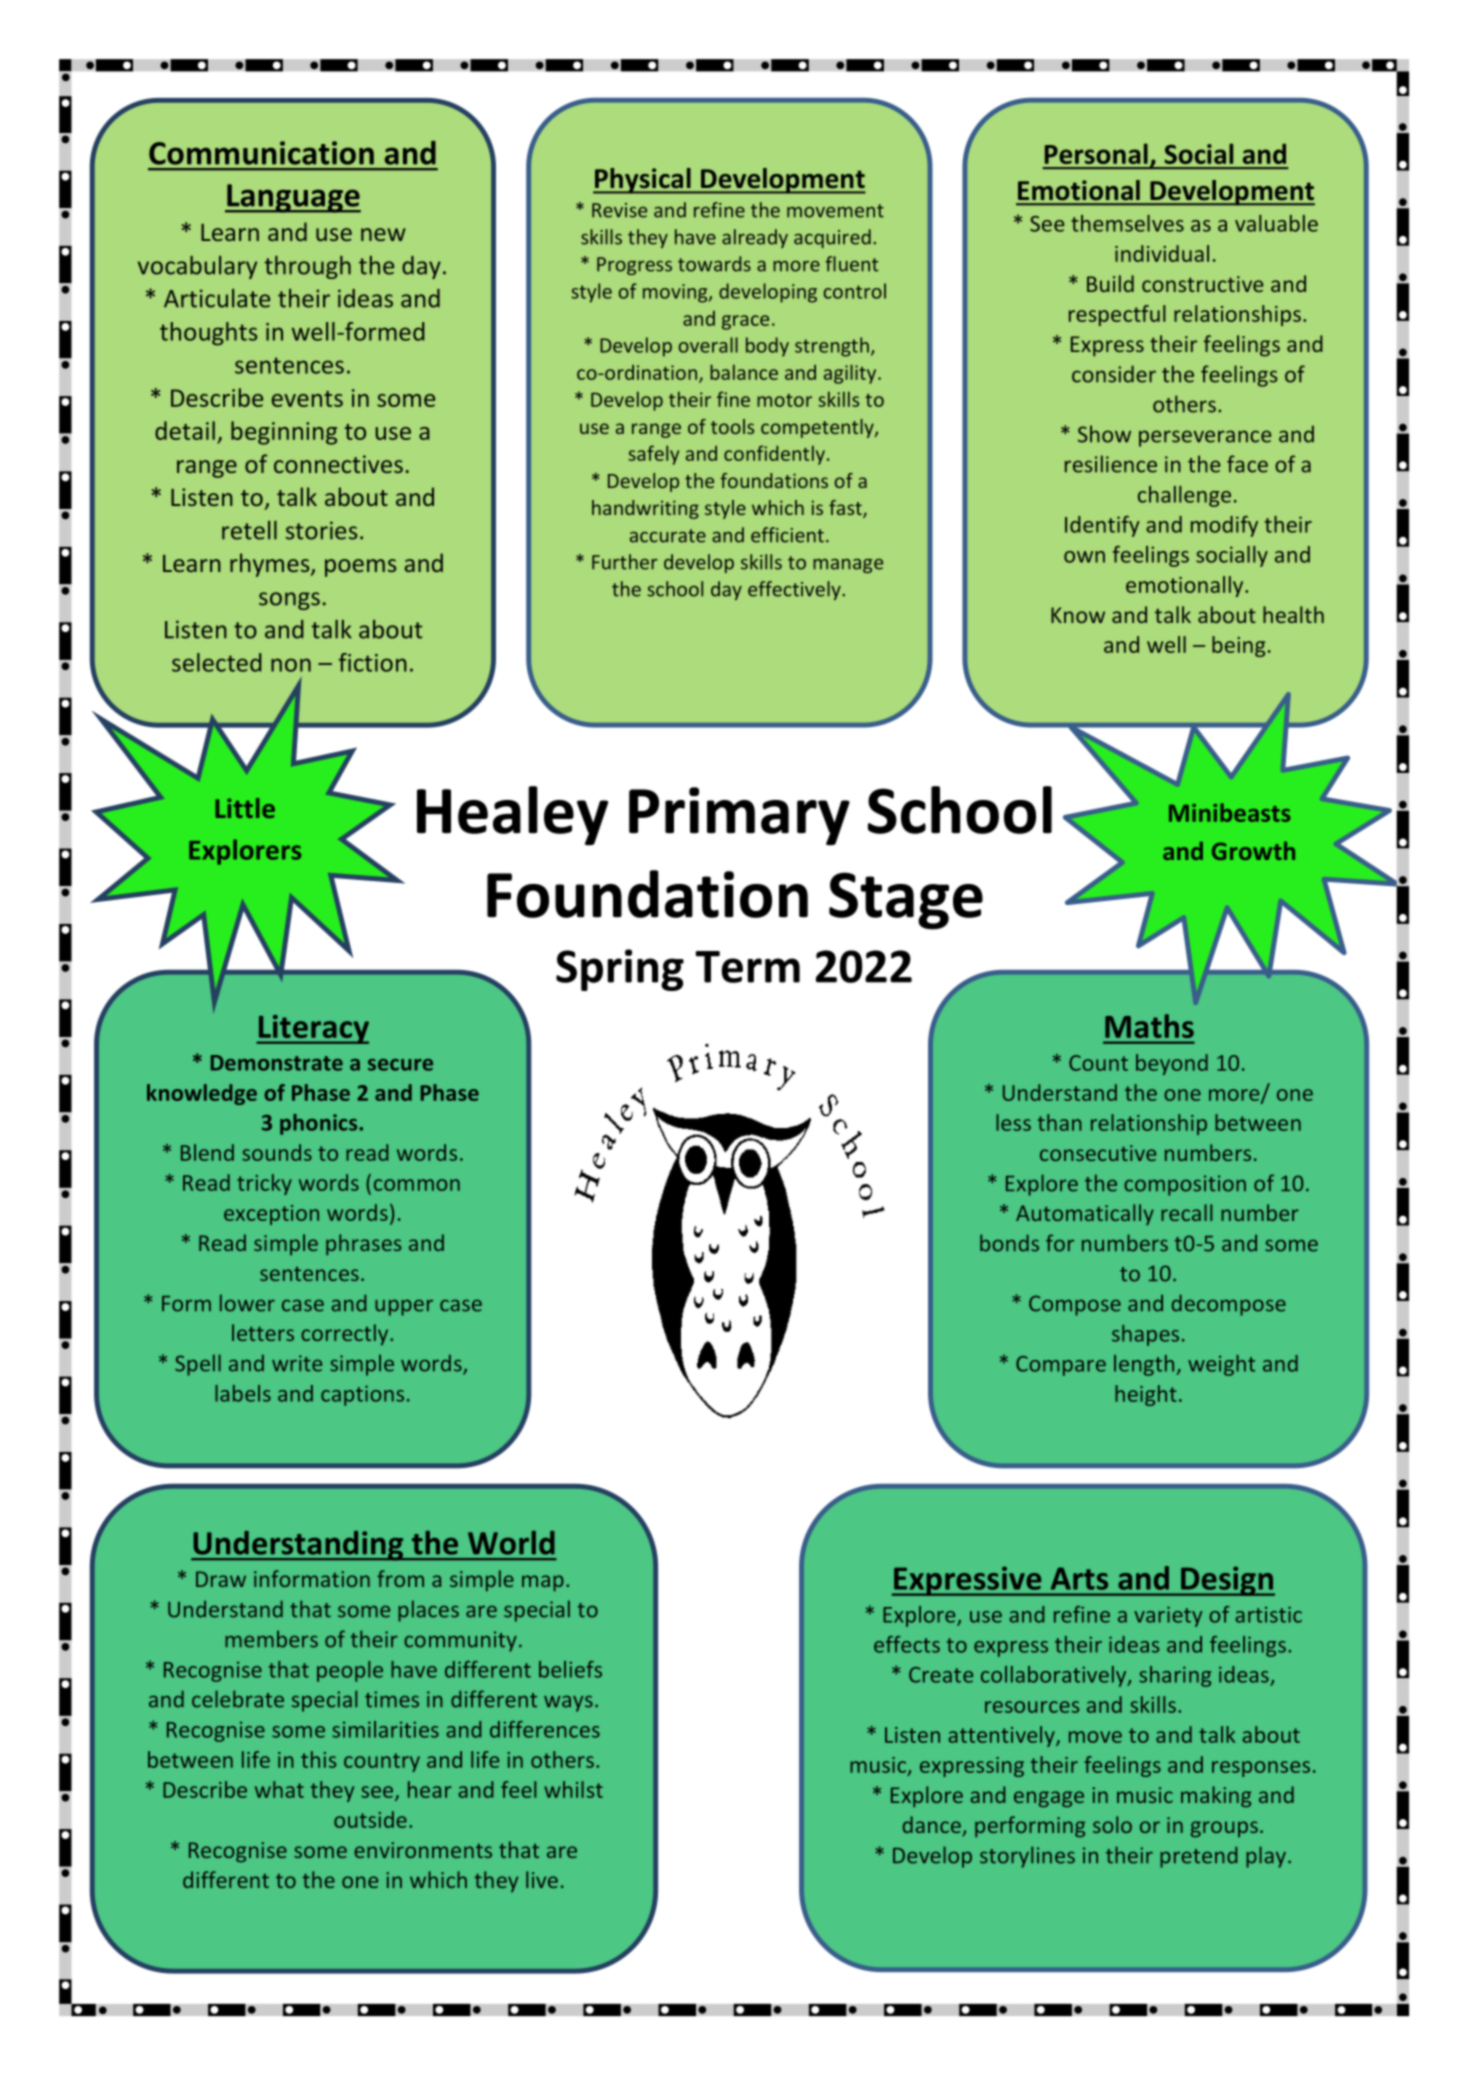  Describe the element at coordinates (1127, 223) in the screenshot. I see `themselves` at that location.
